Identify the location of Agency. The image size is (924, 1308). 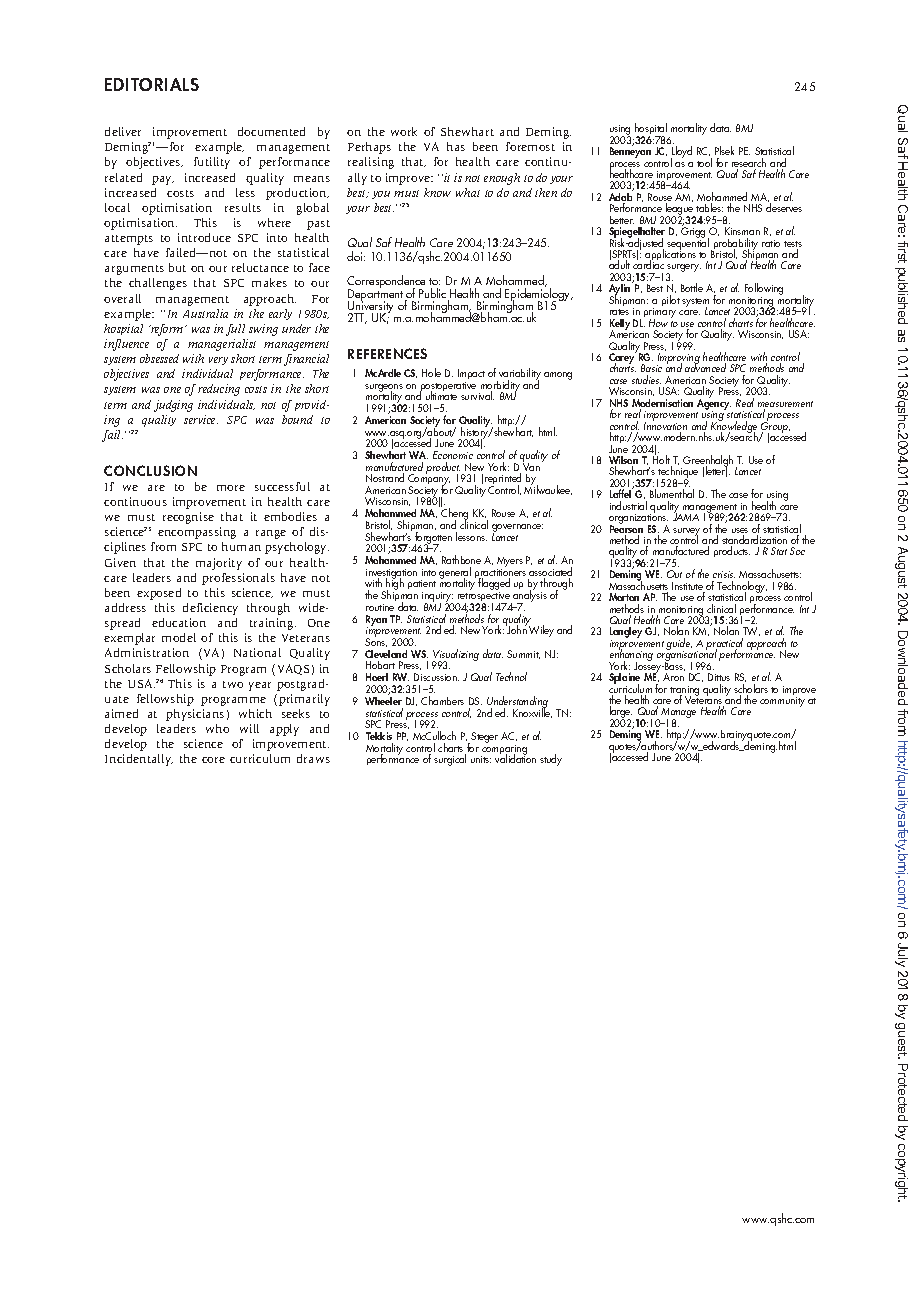
(714, 404).
